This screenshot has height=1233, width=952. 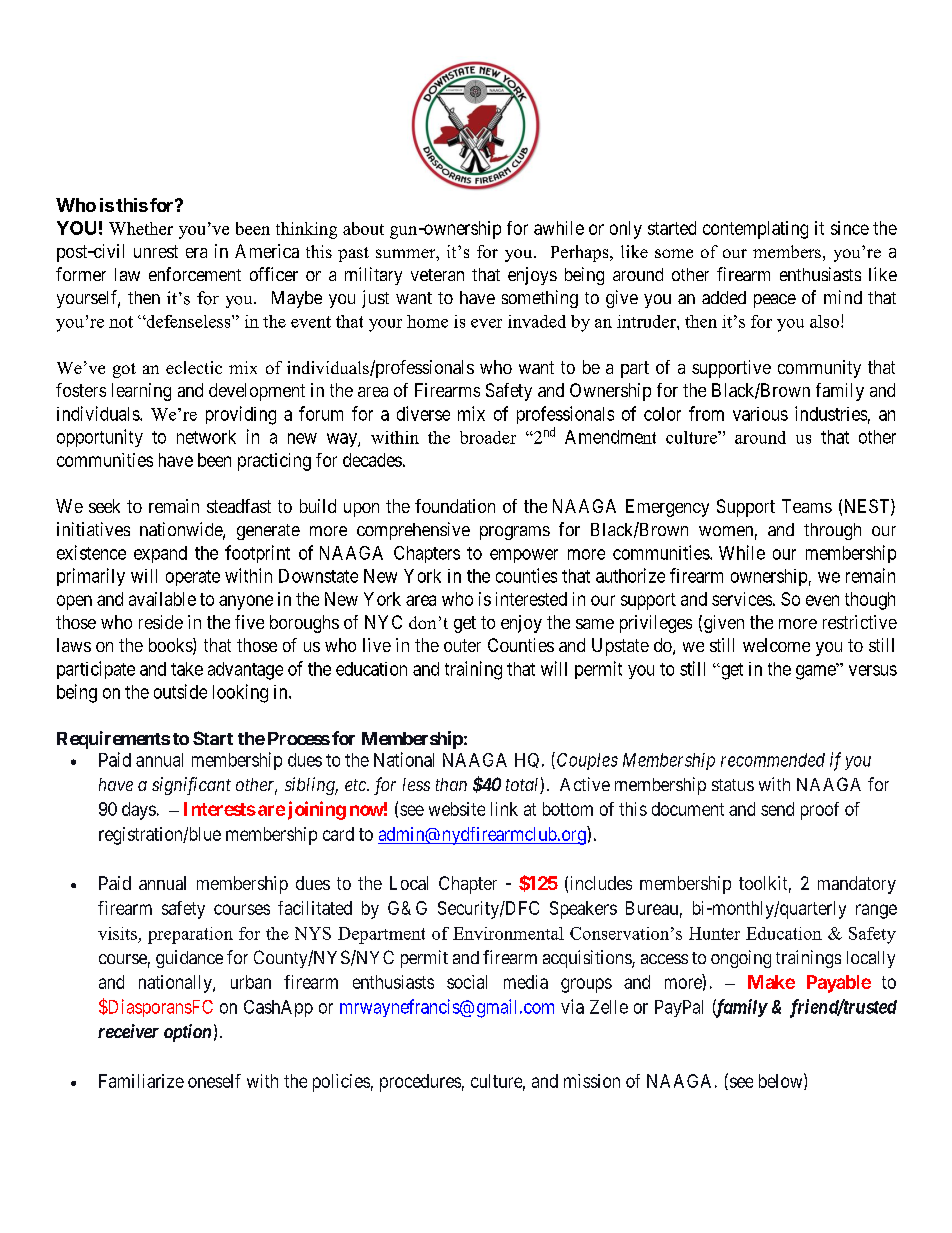 What do you see at coordinates (187, 1033) in the screenshot?
I see `option` at bounding box center [187, 1033].
